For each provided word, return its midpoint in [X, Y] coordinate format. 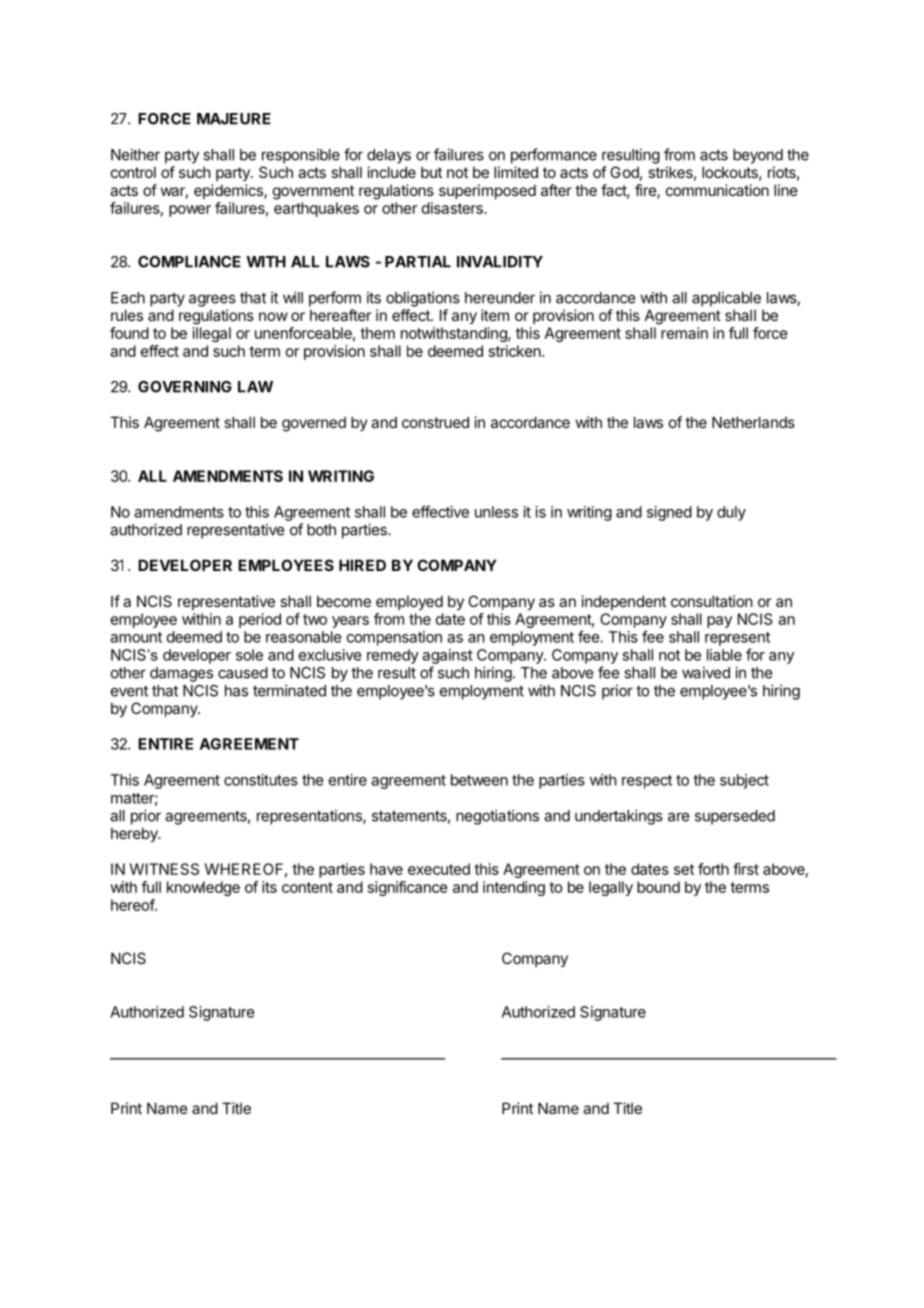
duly [731, 513]
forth [713, 869]
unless [496, 512]
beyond [758, 156]
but [431, 172]
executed [439, 869]
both [321, 530]
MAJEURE [234, 119]
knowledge [203, 888]
